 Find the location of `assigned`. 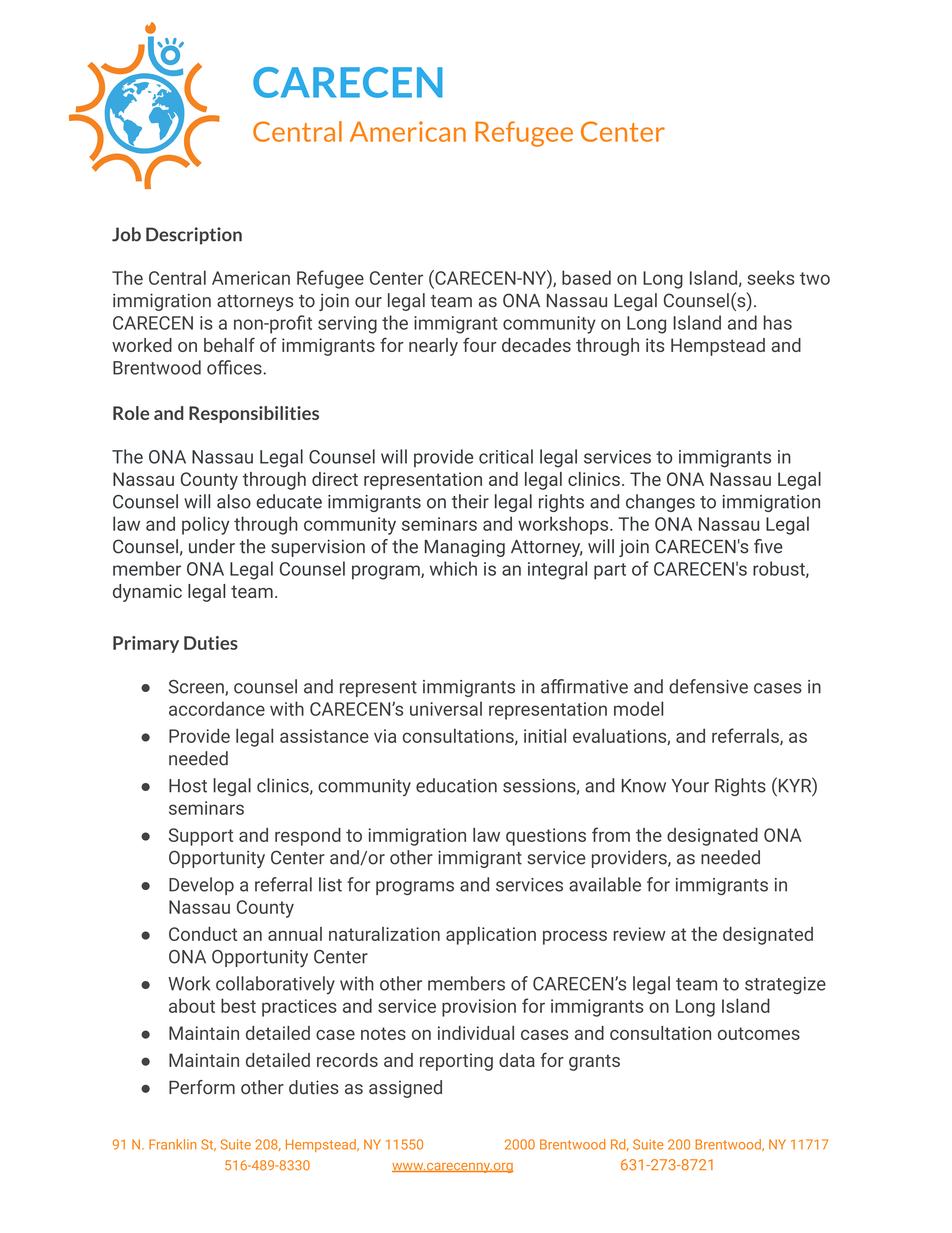

assigned is located at coordinates (405, 1089).
